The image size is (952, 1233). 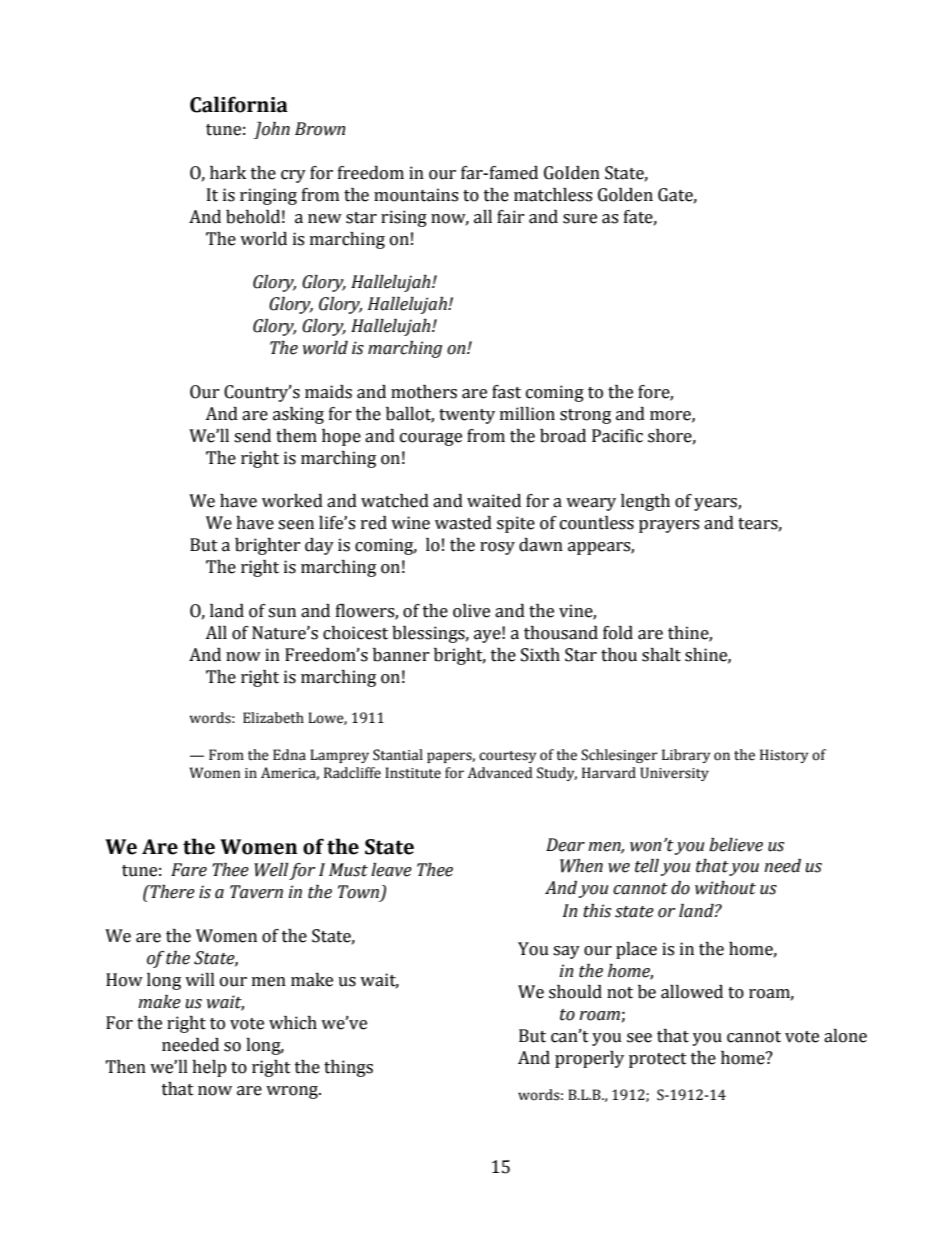 I want to click on prayers, so click(x=669, y=526).
